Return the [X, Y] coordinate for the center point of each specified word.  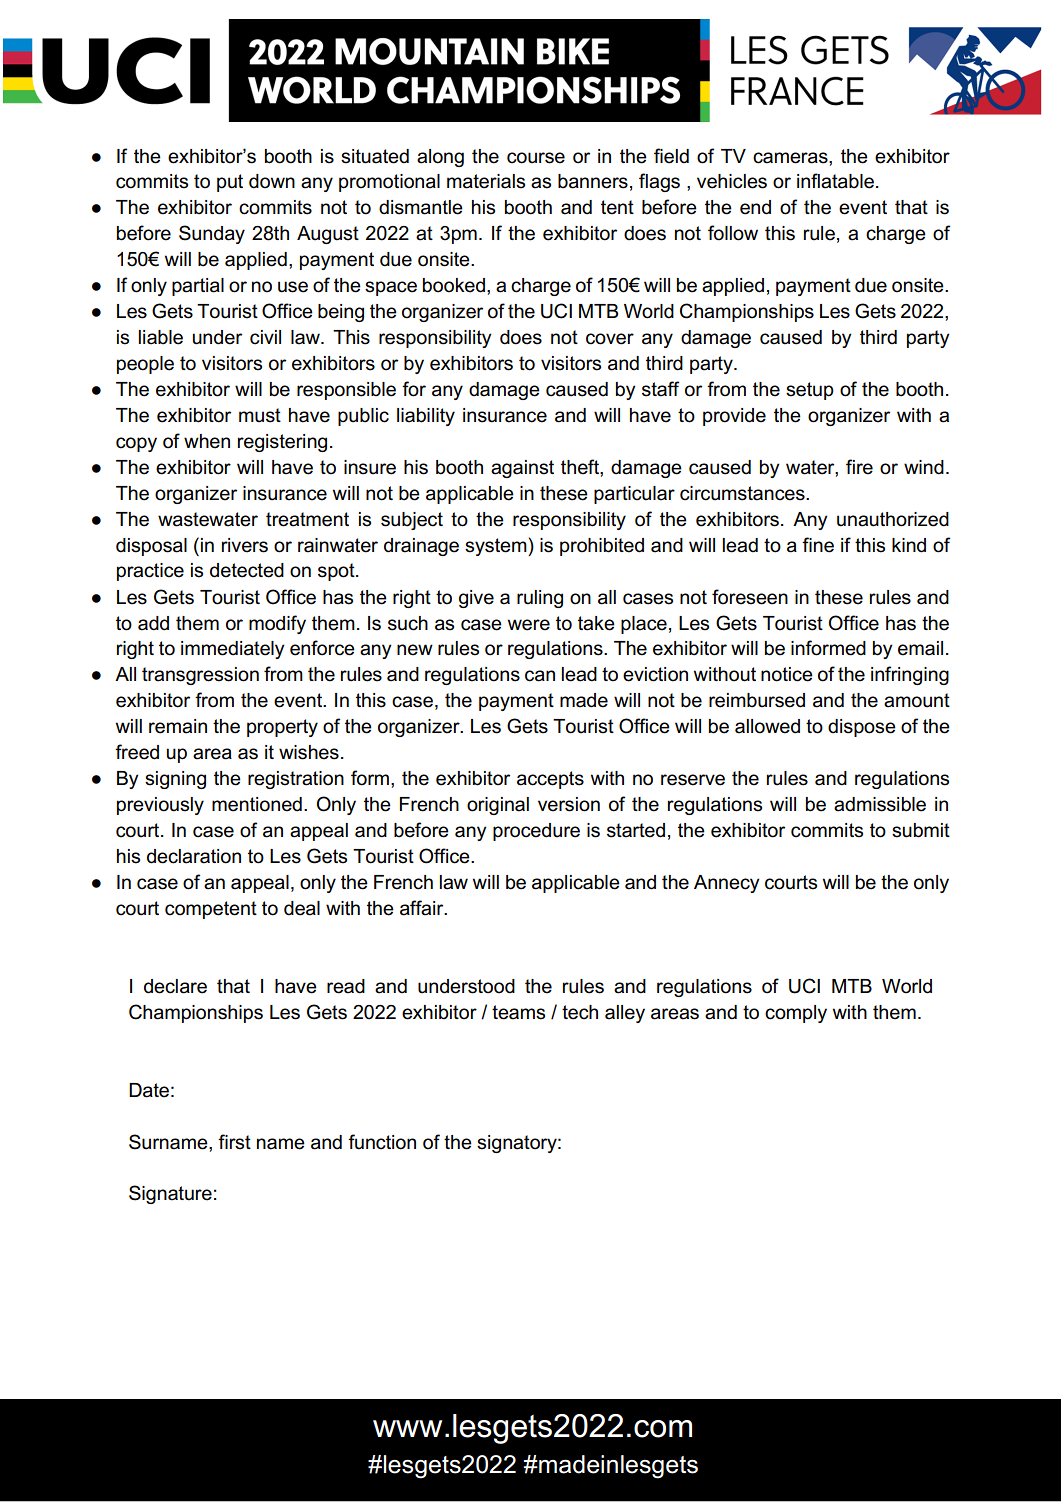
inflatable [835, 181]
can [540, 676]
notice [787, 674]
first [234, 1142]
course [536, 158]
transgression [200, 676]
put [230, 183]
